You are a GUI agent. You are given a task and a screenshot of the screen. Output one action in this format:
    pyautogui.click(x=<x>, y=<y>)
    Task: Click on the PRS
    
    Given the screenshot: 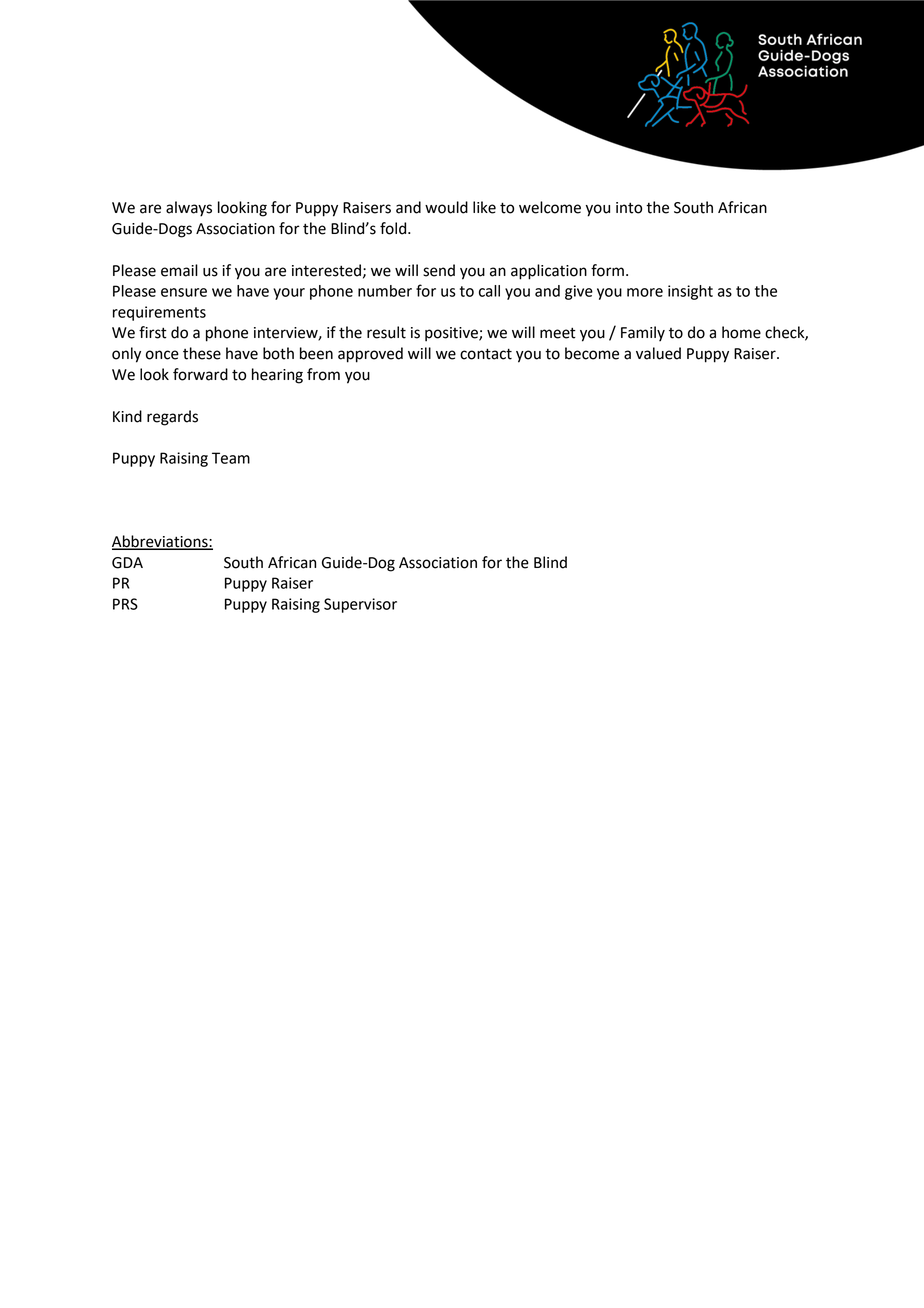 What is the action you would take?
    pyautogui.click(x=125, y=604)
